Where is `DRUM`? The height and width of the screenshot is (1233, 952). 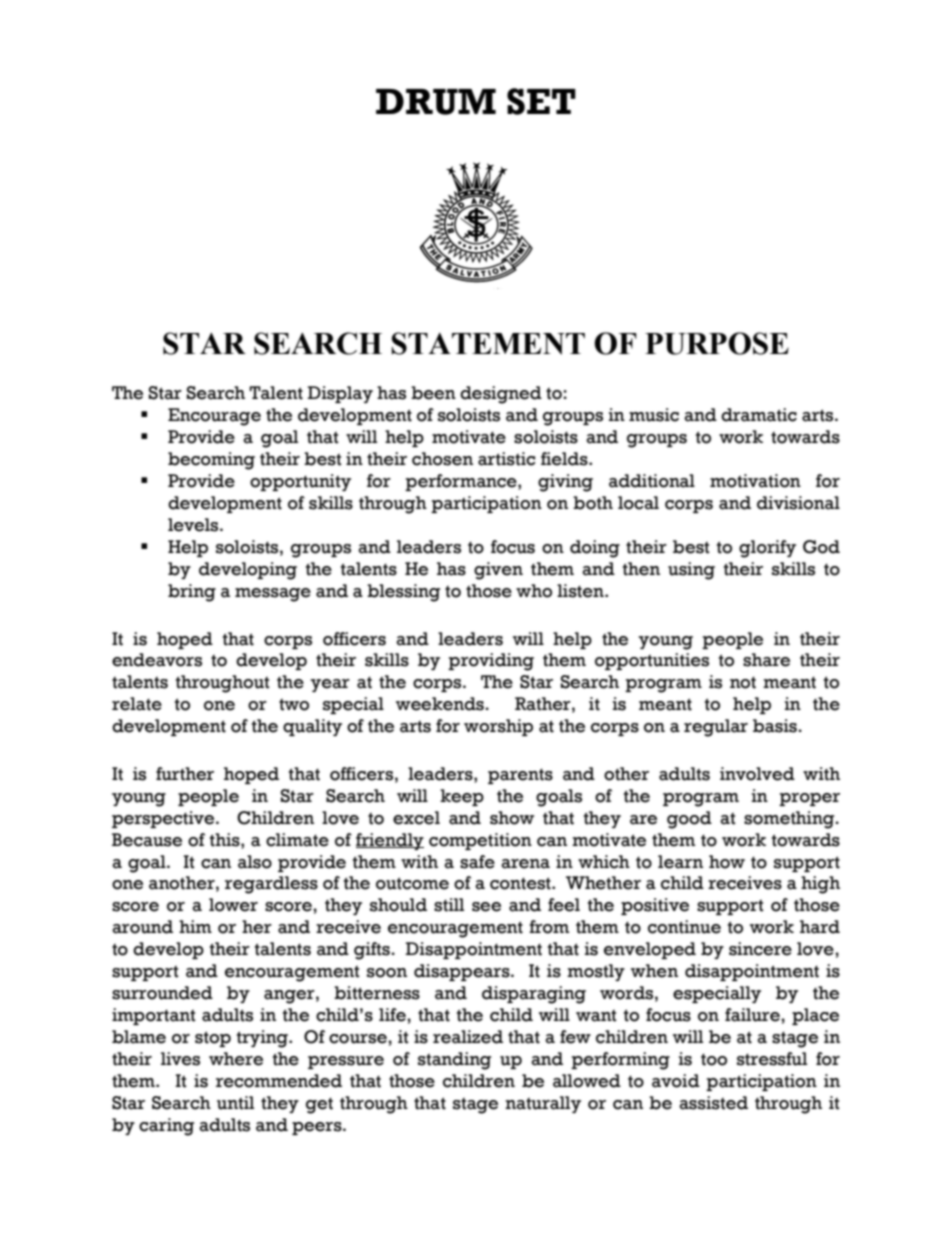
DRUM is located at coordinates (436, 102).
